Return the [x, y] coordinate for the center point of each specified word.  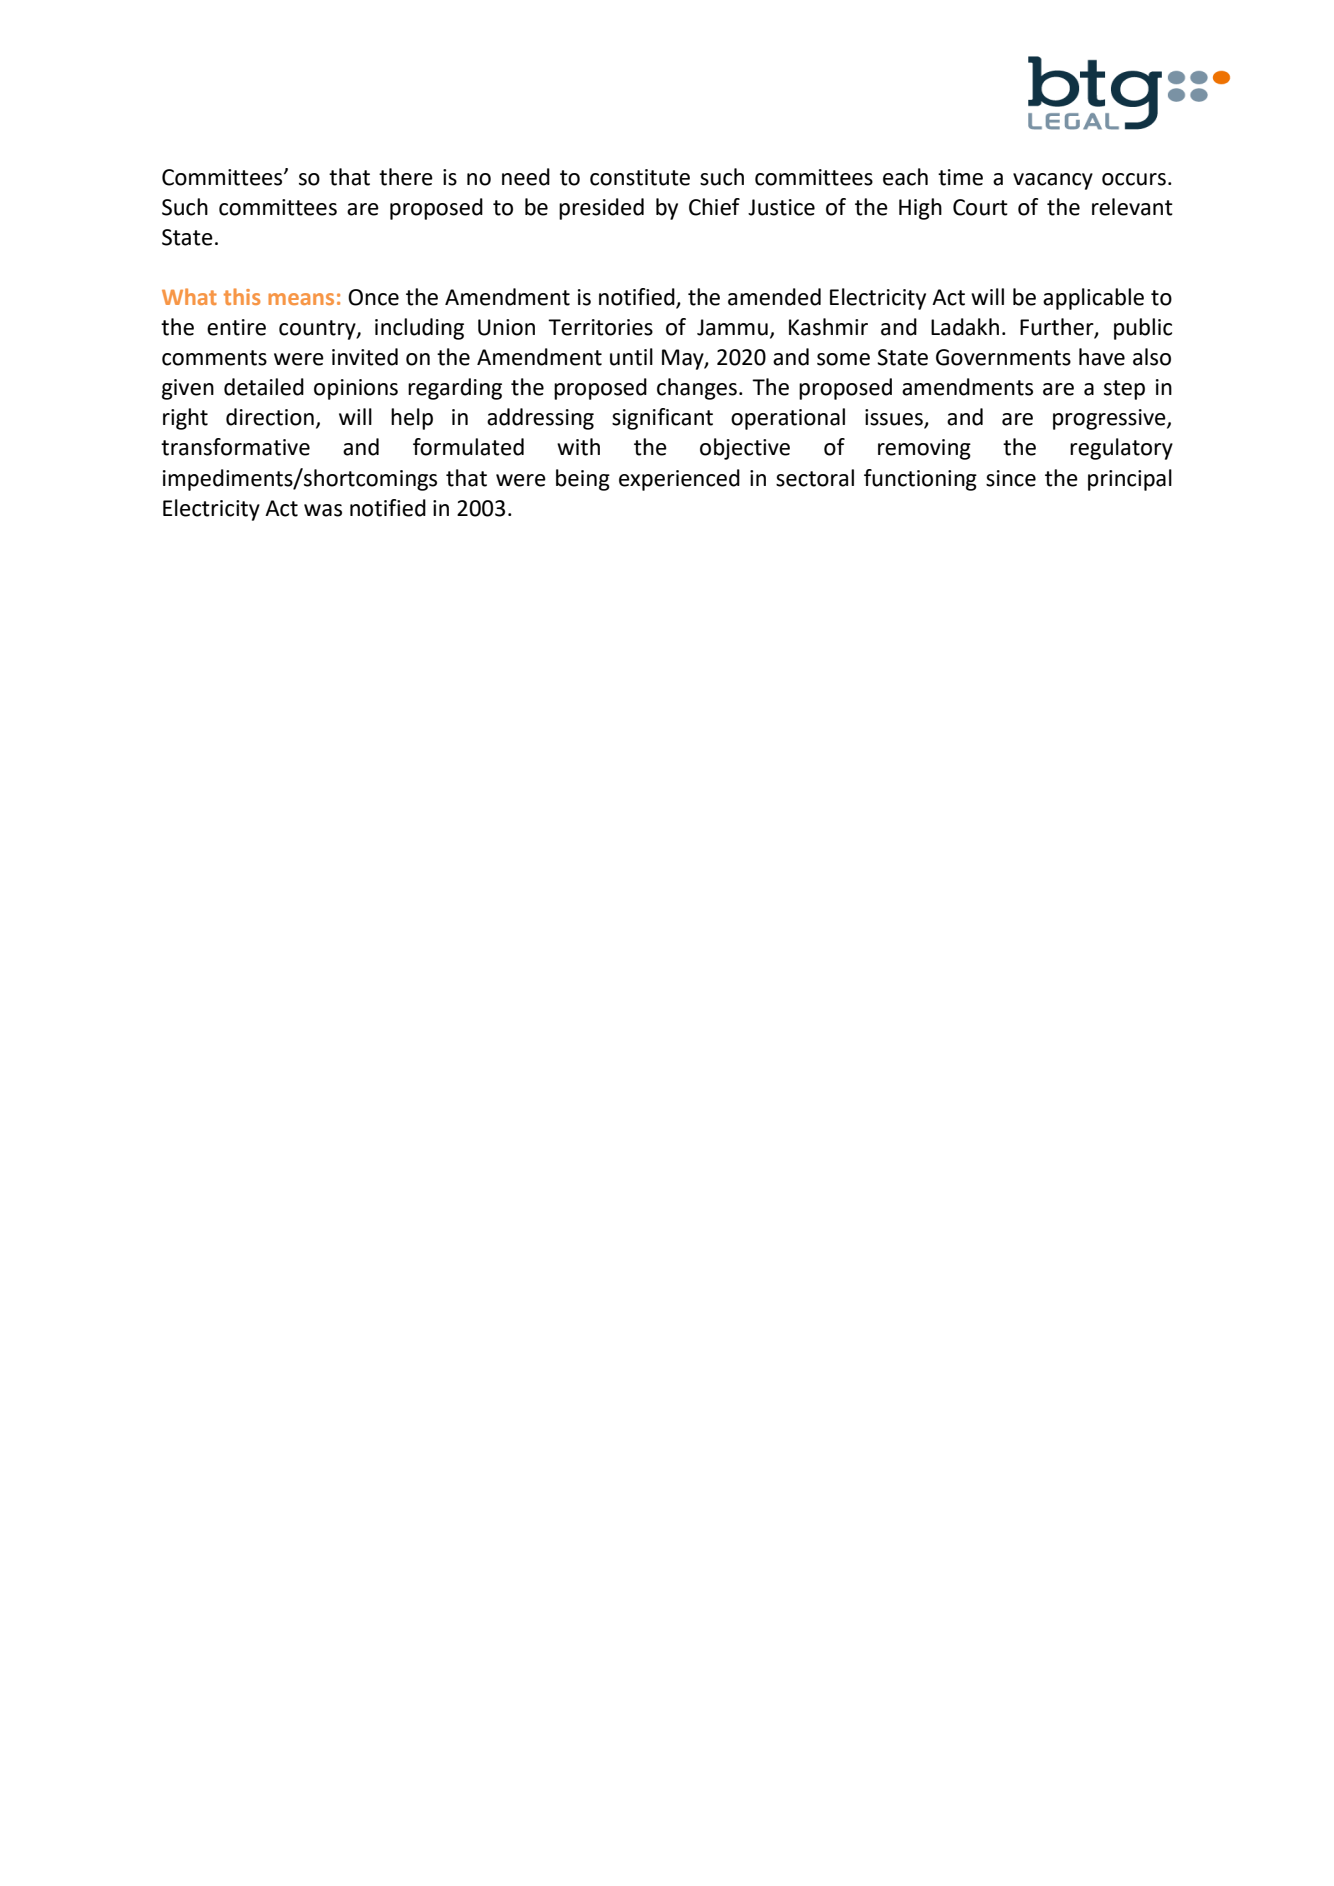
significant [662, 419]
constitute [640, 177]
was [323, 510]
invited [365, 357]
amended [774, 297]
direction [270, 417]
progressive [1110, 419]
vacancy [1053, 181]
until [631, 357]
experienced [679, 480]
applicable [1093, 299]
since [1011, 478]
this [242, 296]
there [406, 177]
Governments [1003, 357]
